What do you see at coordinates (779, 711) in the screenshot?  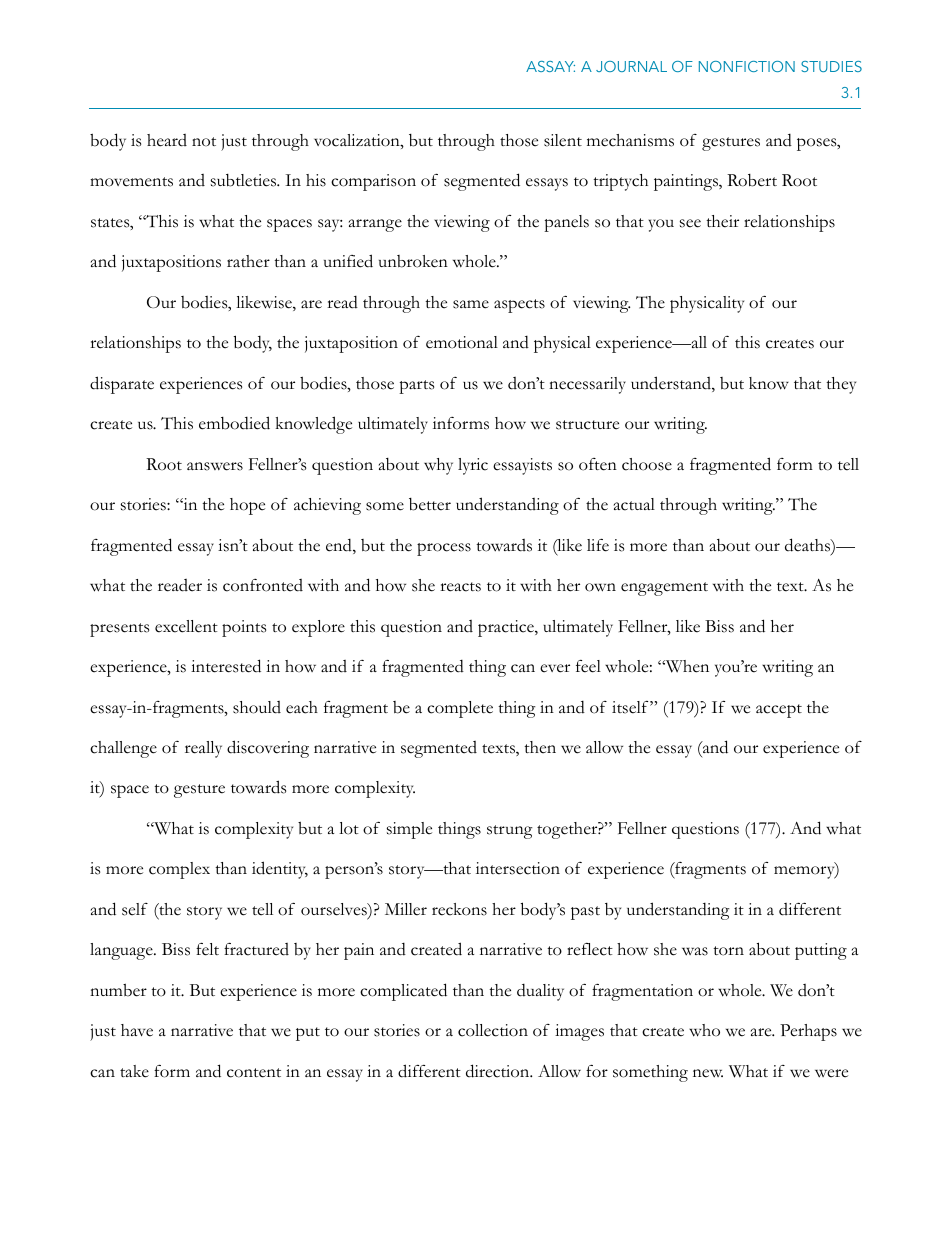 I see `accept` at bounding box center [779, 711].
